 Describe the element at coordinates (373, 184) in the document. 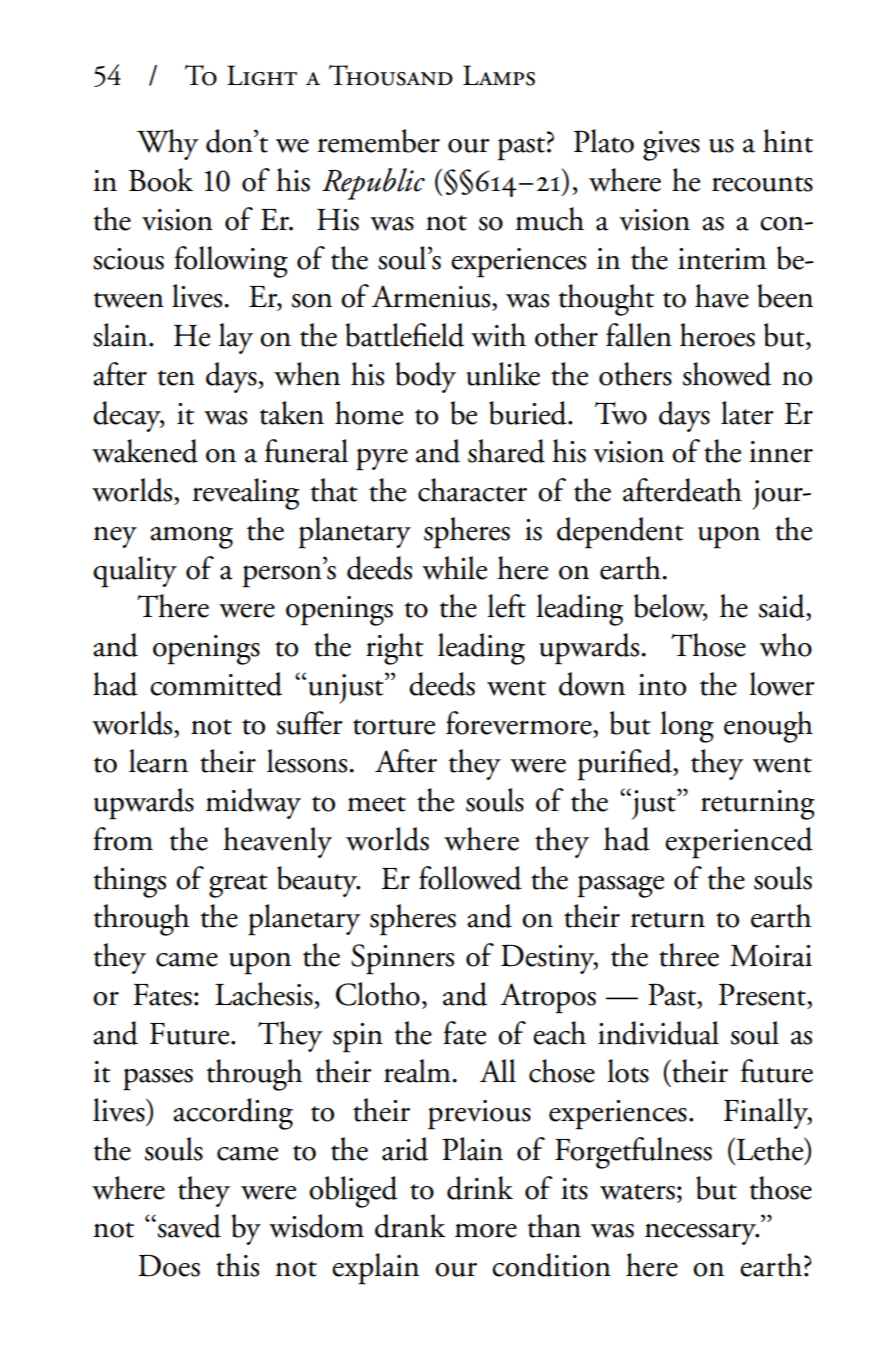

I see `Republic` at that location.
